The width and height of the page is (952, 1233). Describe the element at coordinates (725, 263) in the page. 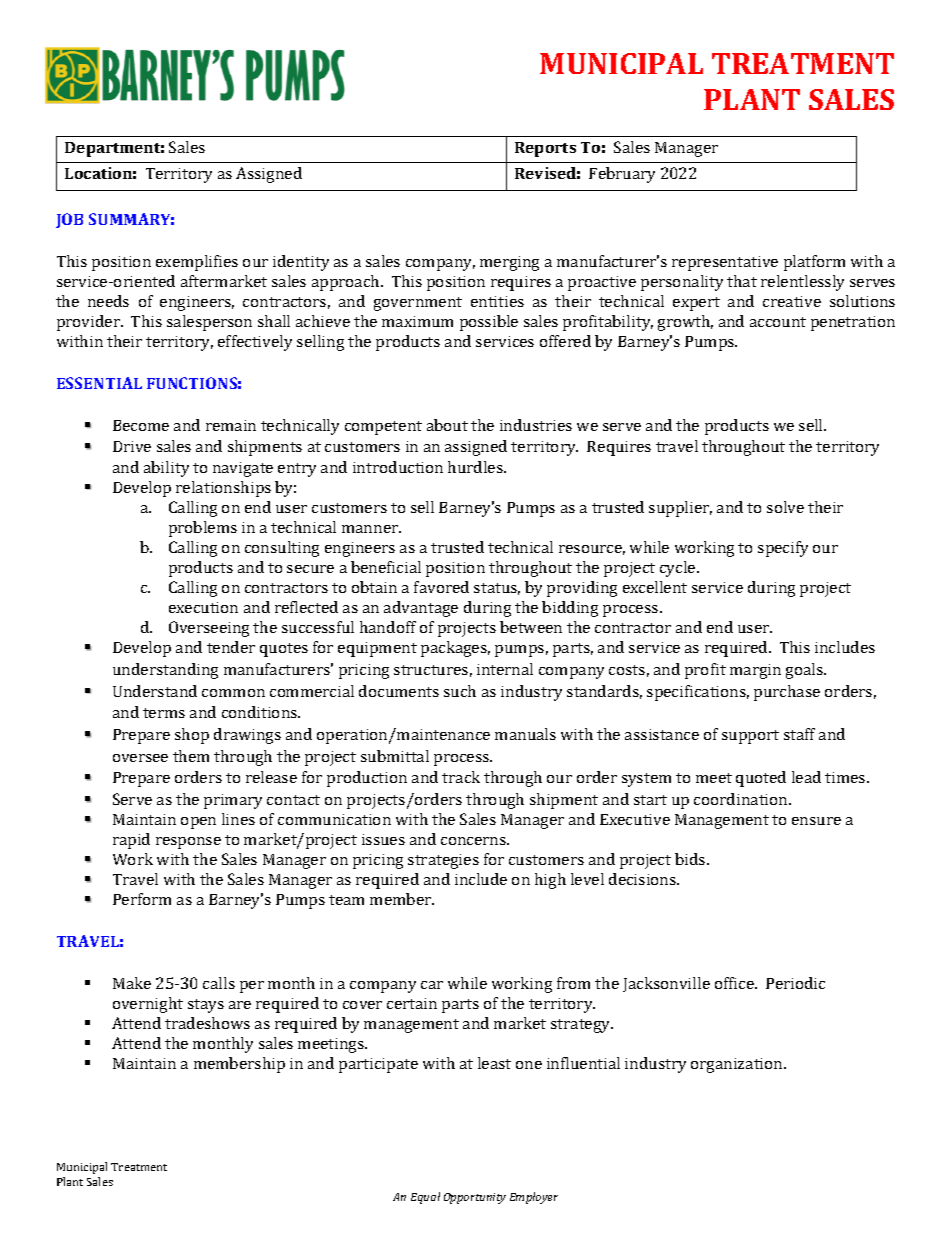

I see `representative` at that location.
